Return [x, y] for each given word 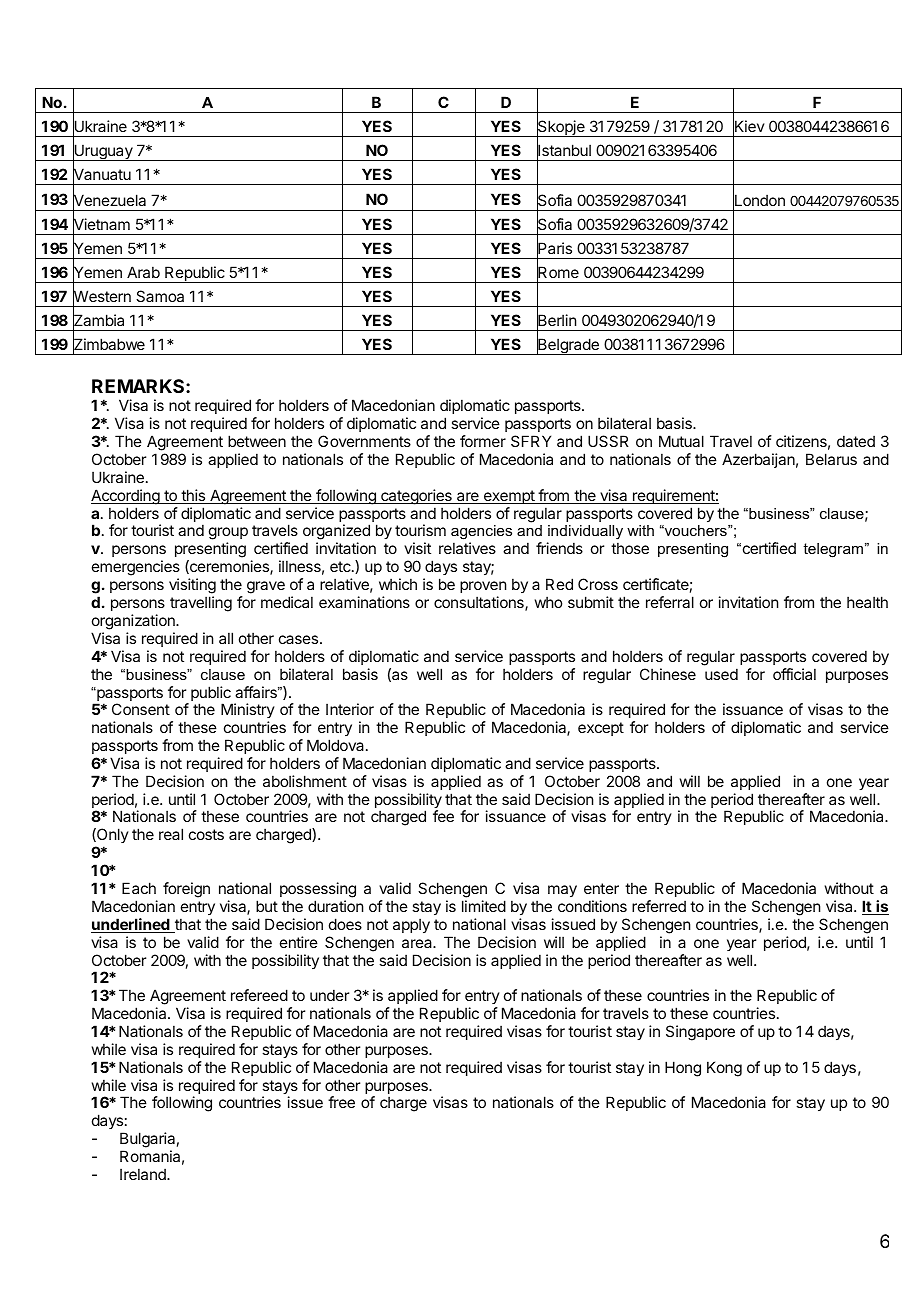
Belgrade [568, 346]
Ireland [144, 1174]
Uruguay [103, 153]
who [548, 602]
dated [856, 441]
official [794, 674]
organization [134, 622]
